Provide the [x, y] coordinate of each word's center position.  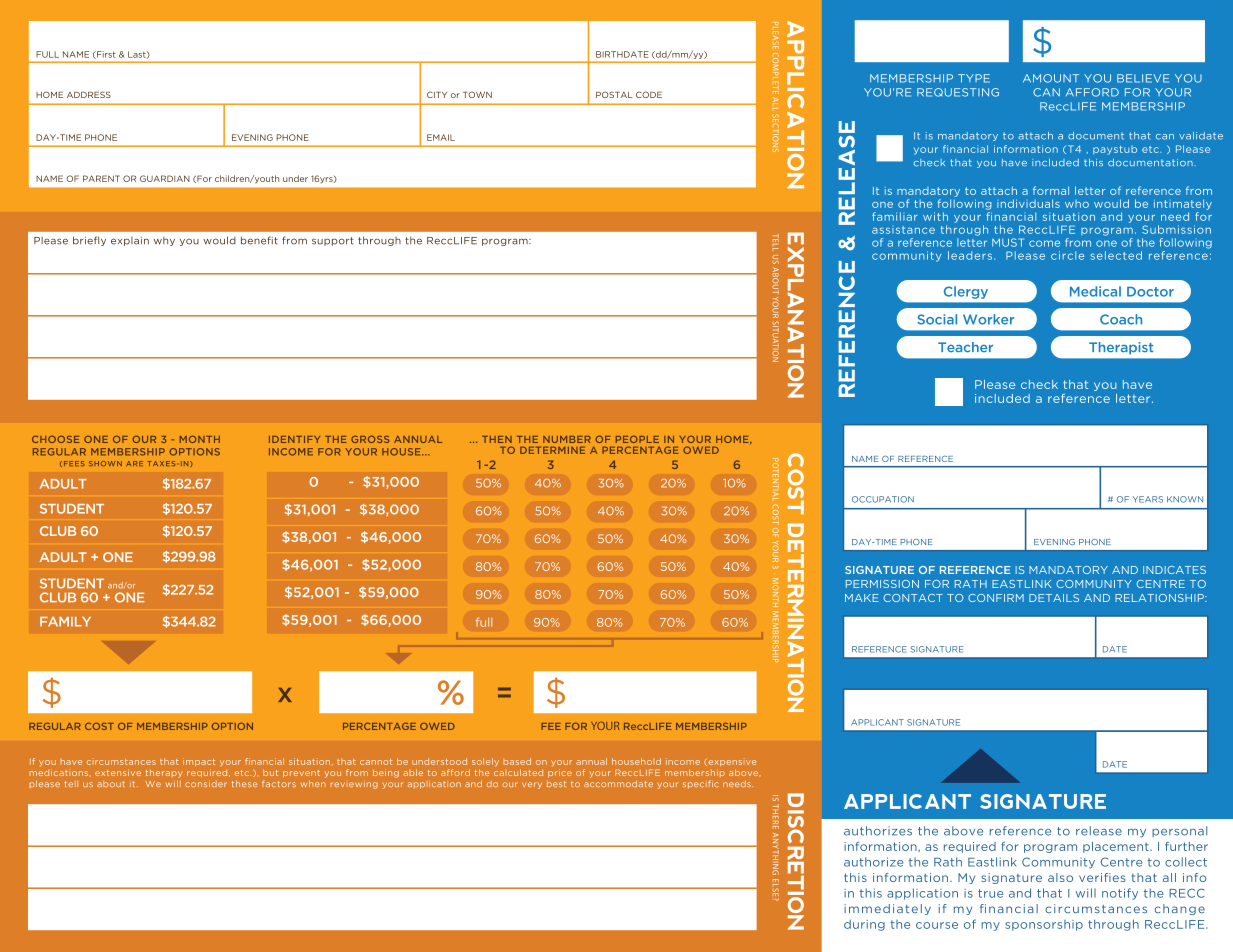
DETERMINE [552, 450]
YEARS [1148, 499]
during [864, 925]
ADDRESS [89, 94]
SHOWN [105, 463]
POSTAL [614, 94]
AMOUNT [1051, 78]
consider [206, 784]
